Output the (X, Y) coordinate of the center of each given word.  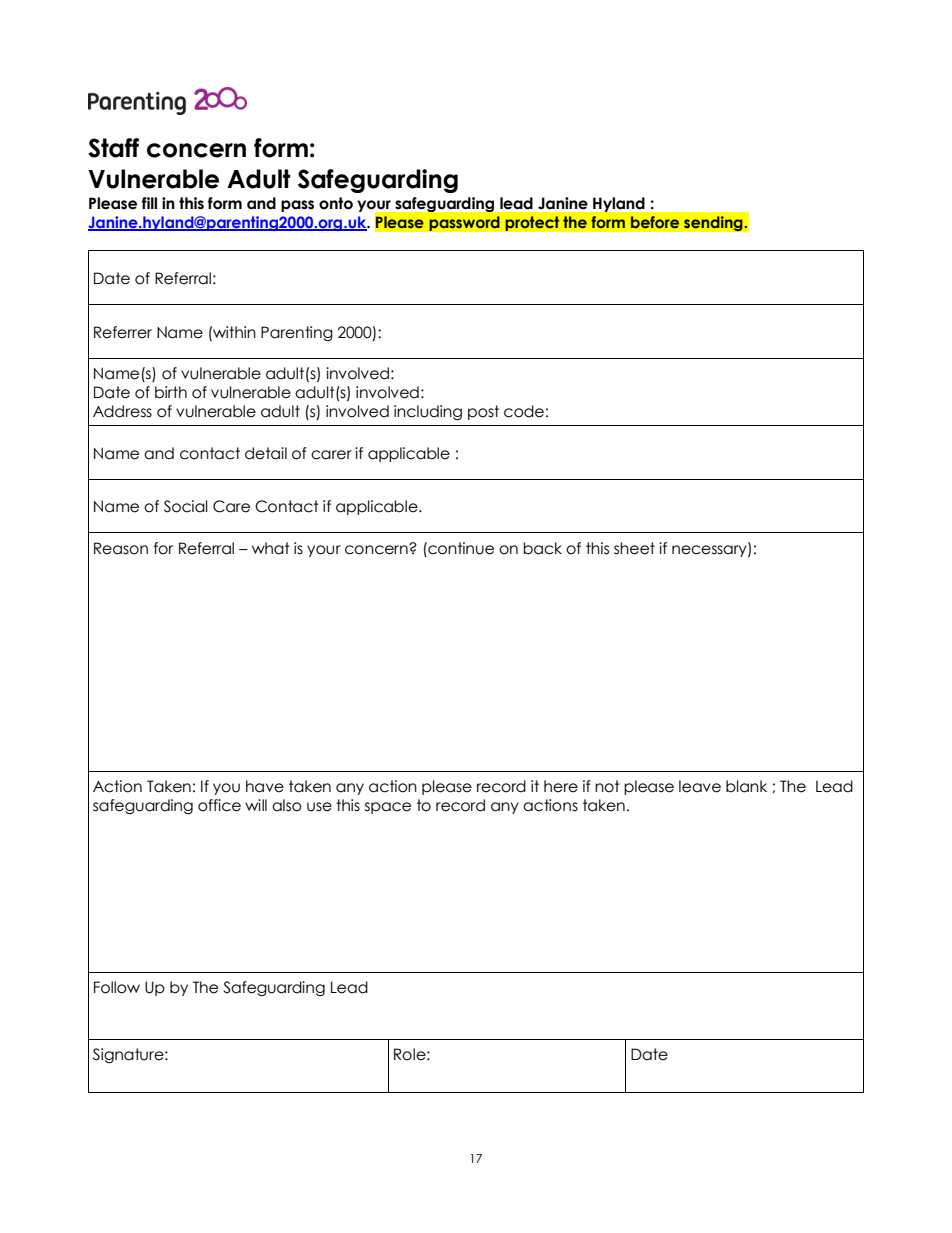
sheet (634, 548)
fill (149, 203)
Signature (129, 1055)
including (428, 412)
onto (336, 203)
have (265, 786)
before (655, 222)
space (388, 808)
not (607, 786)
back (542, 548)
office (219, 805)
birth (171, 392)
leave (700, 786)
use (319, 807)
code (524, 411)
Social (186, 506)
